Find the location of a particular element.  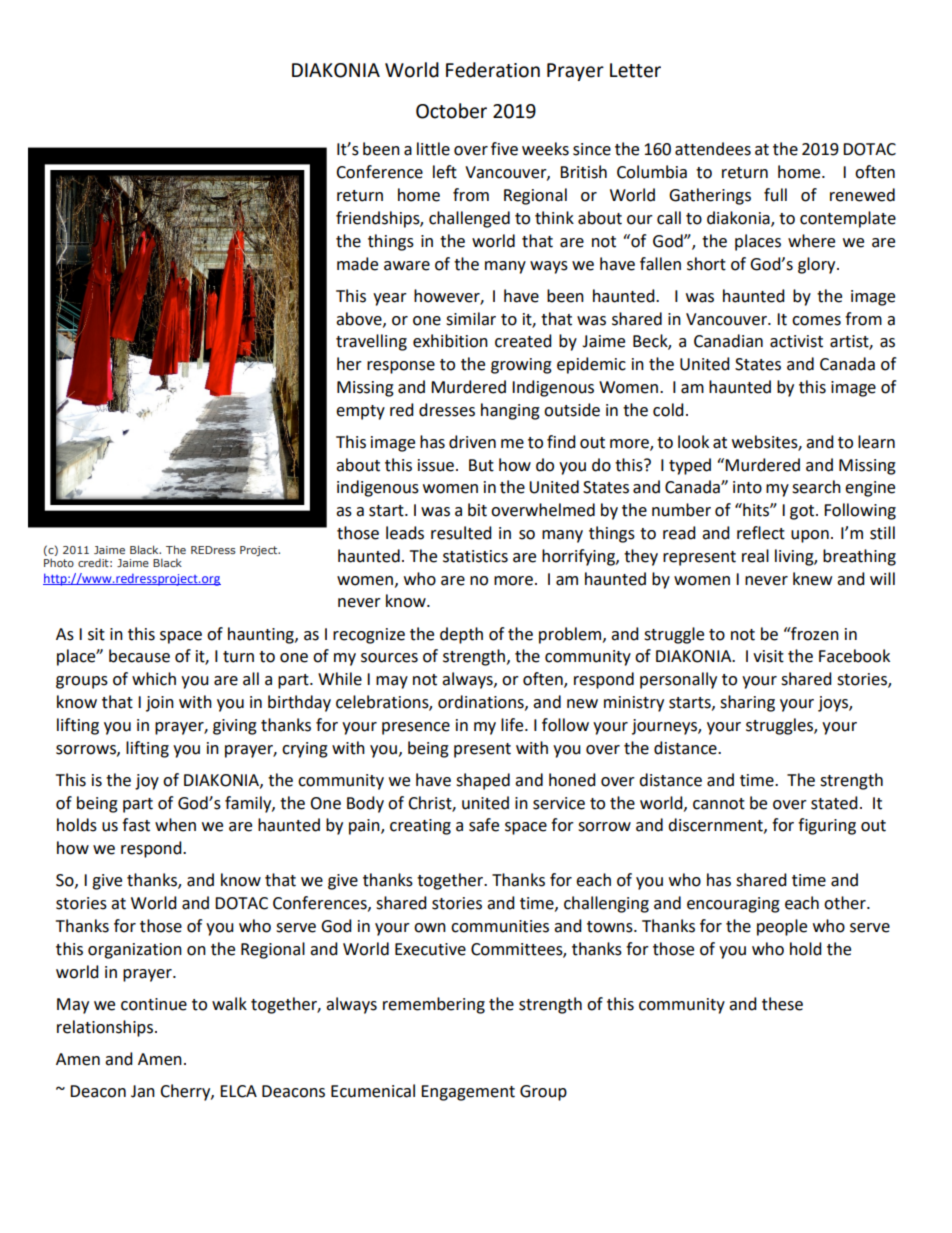

Photo is located at coordinates (59, 563).
